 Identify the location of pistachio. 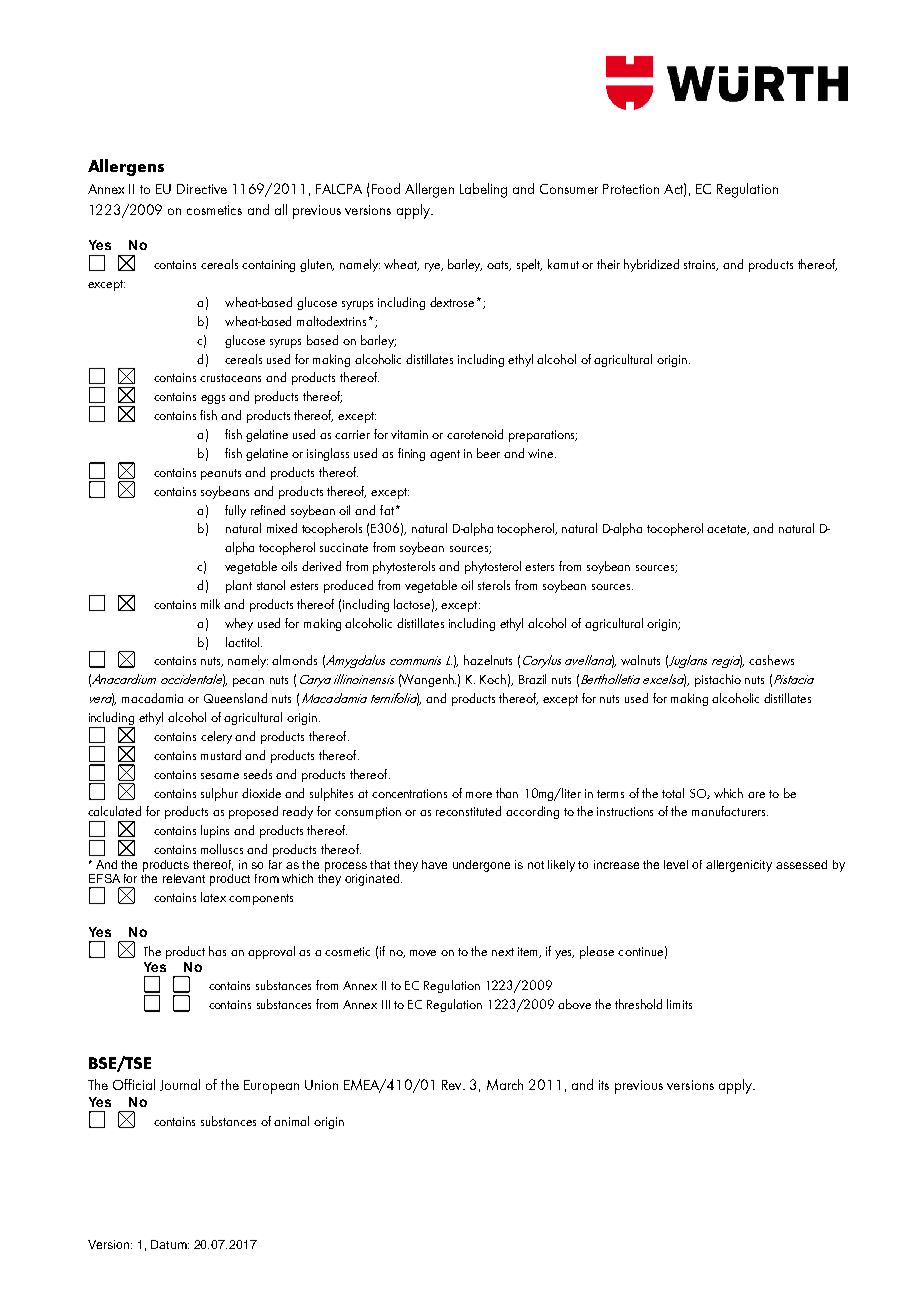
(718, 680).
